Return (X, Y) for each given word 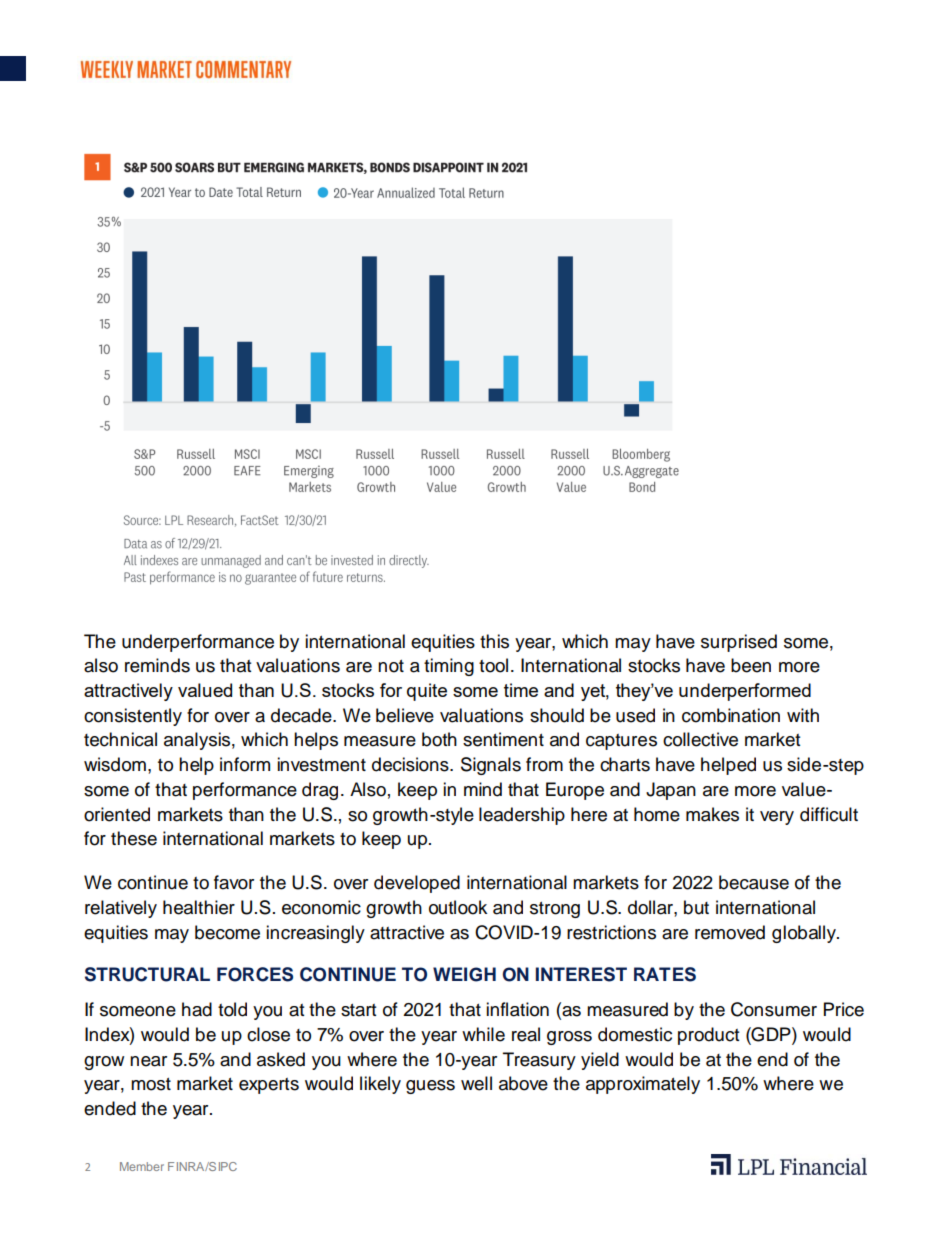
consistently (133, 717)
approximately (643, 1085)
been (751, 665)
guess (430, 1087)
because (754, 882)
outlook (458, 907)
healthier (199, 907)
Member (142, 1166)
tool (493, 665)
